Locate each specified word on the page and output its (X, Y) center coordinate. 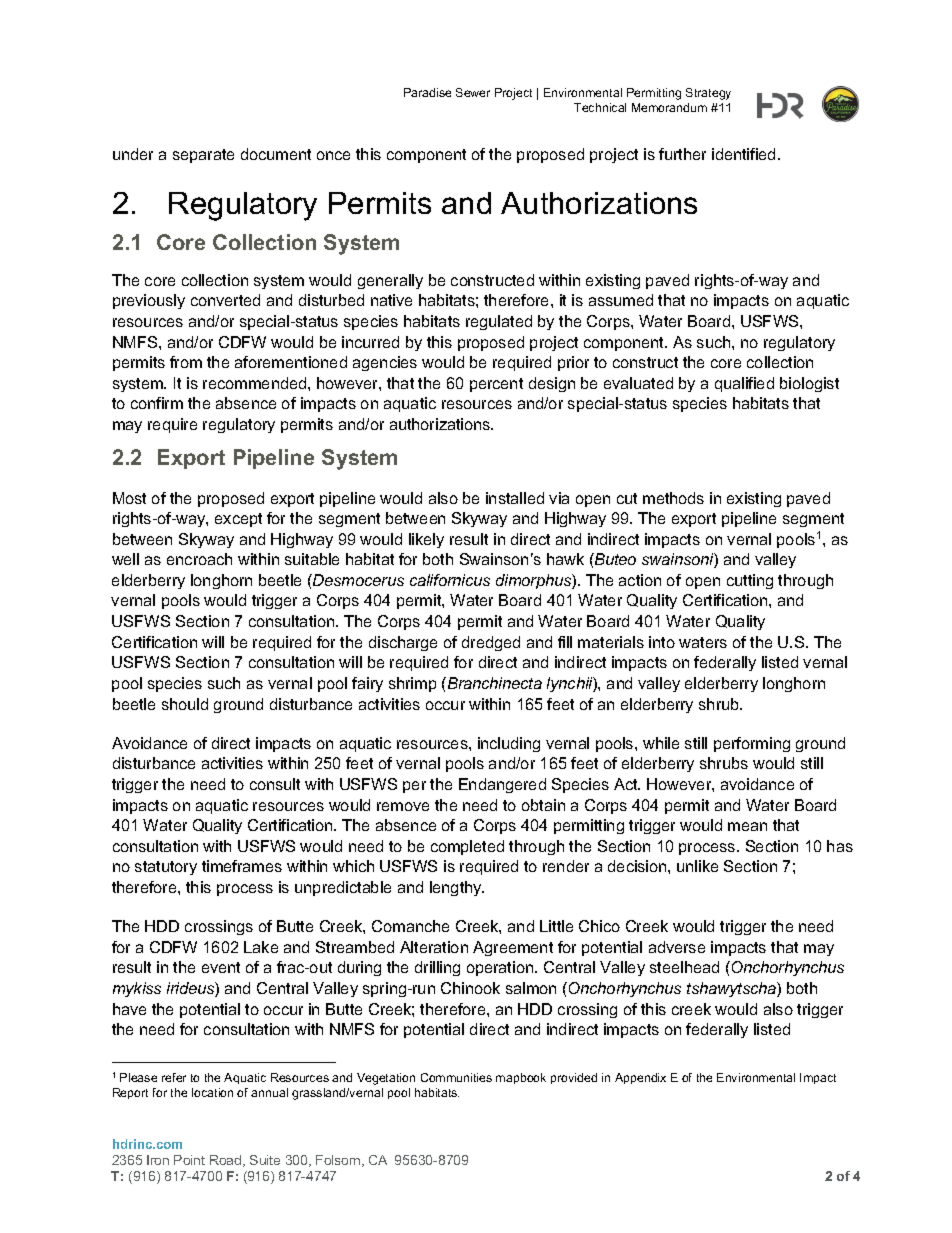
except (238, 520)
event (221, 967)
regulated (499, 322)
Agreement (513, 948)
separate (203, 156)
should (185, 704)
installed (515, 498)
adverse (677, 947)
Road (227, 1161)
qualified (744, 384)
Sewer (473, 92)
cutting (750, 581)
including (509, 744)
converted (225, 300)
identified (743, 154)
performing (752, 744)
